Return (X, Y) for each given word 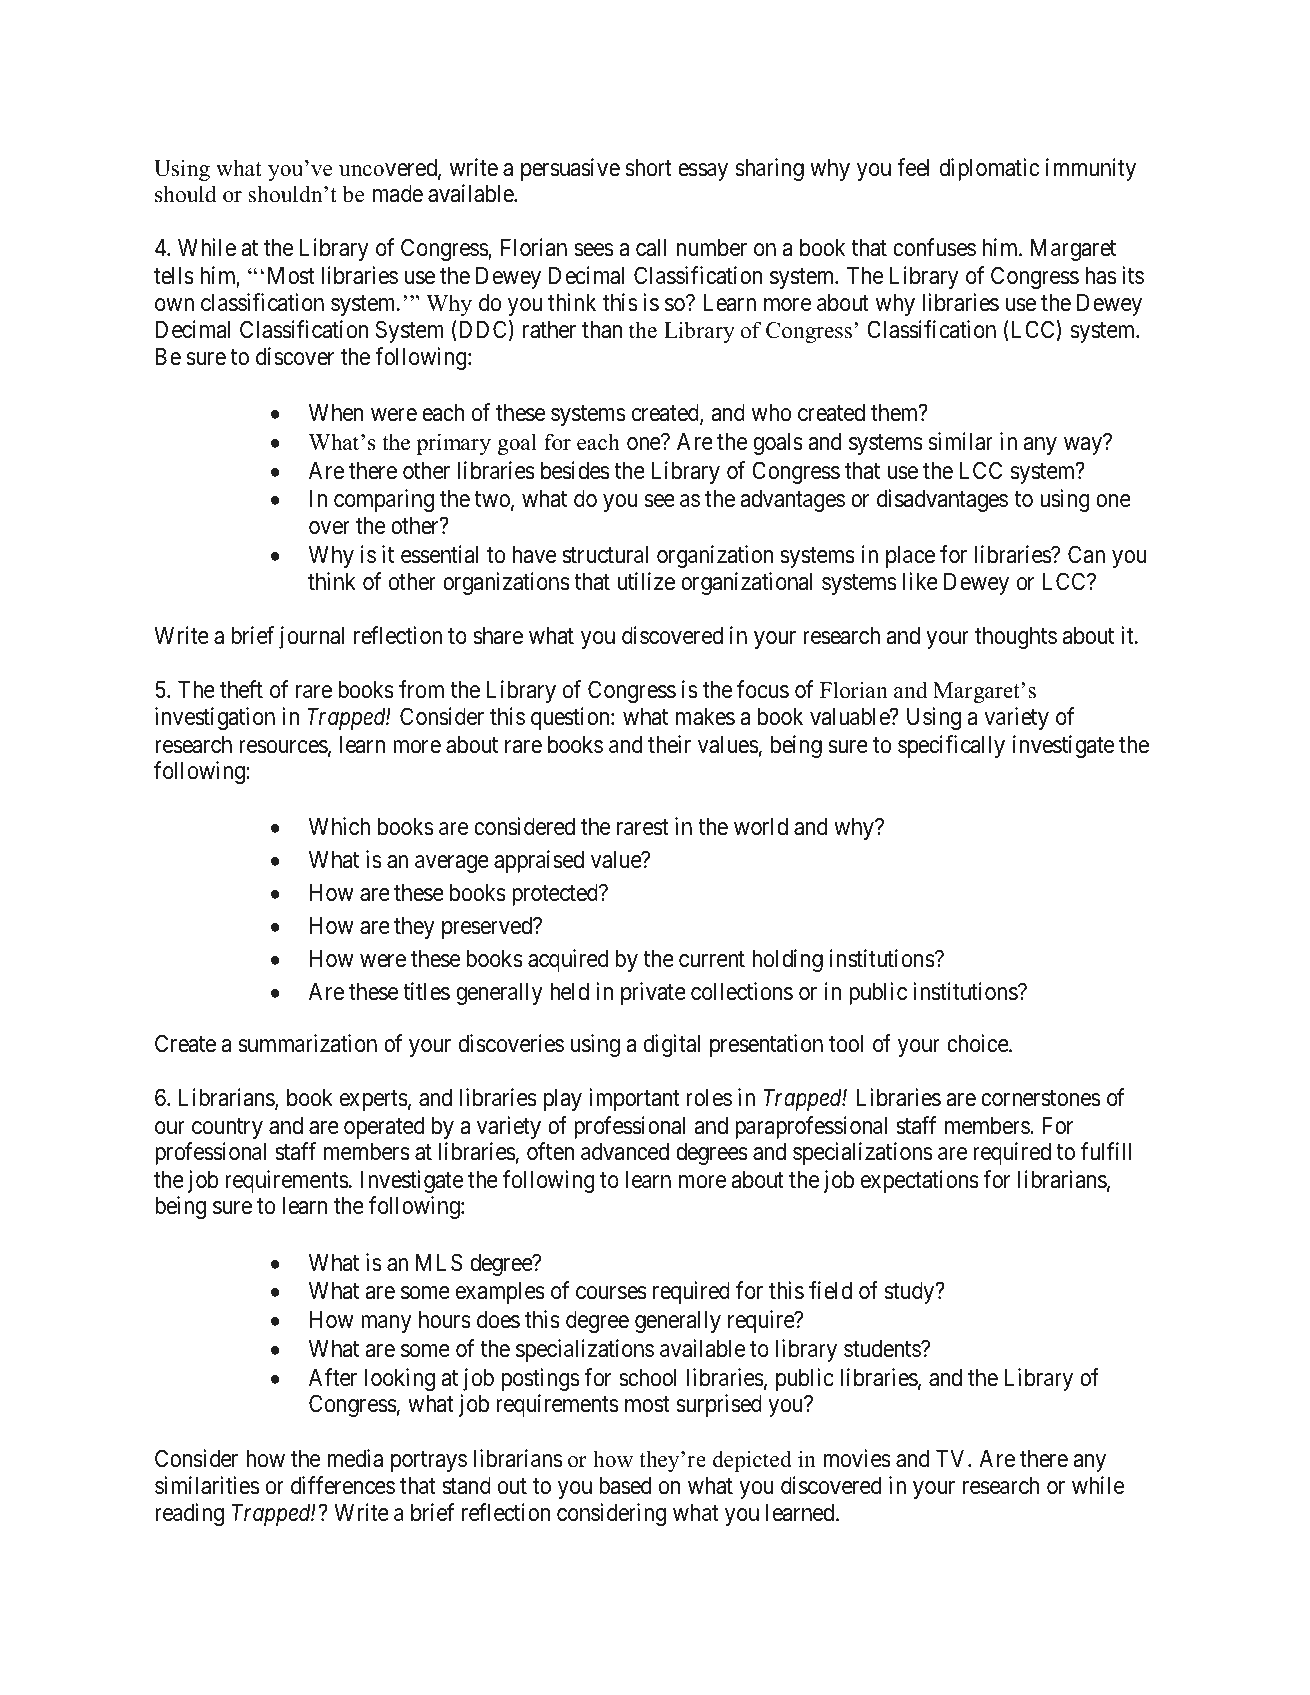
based (625, 1486)
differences (343, 1485)
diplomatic (989, 169)
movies (857, 1458)
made (398, 194)
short (649, 168)
